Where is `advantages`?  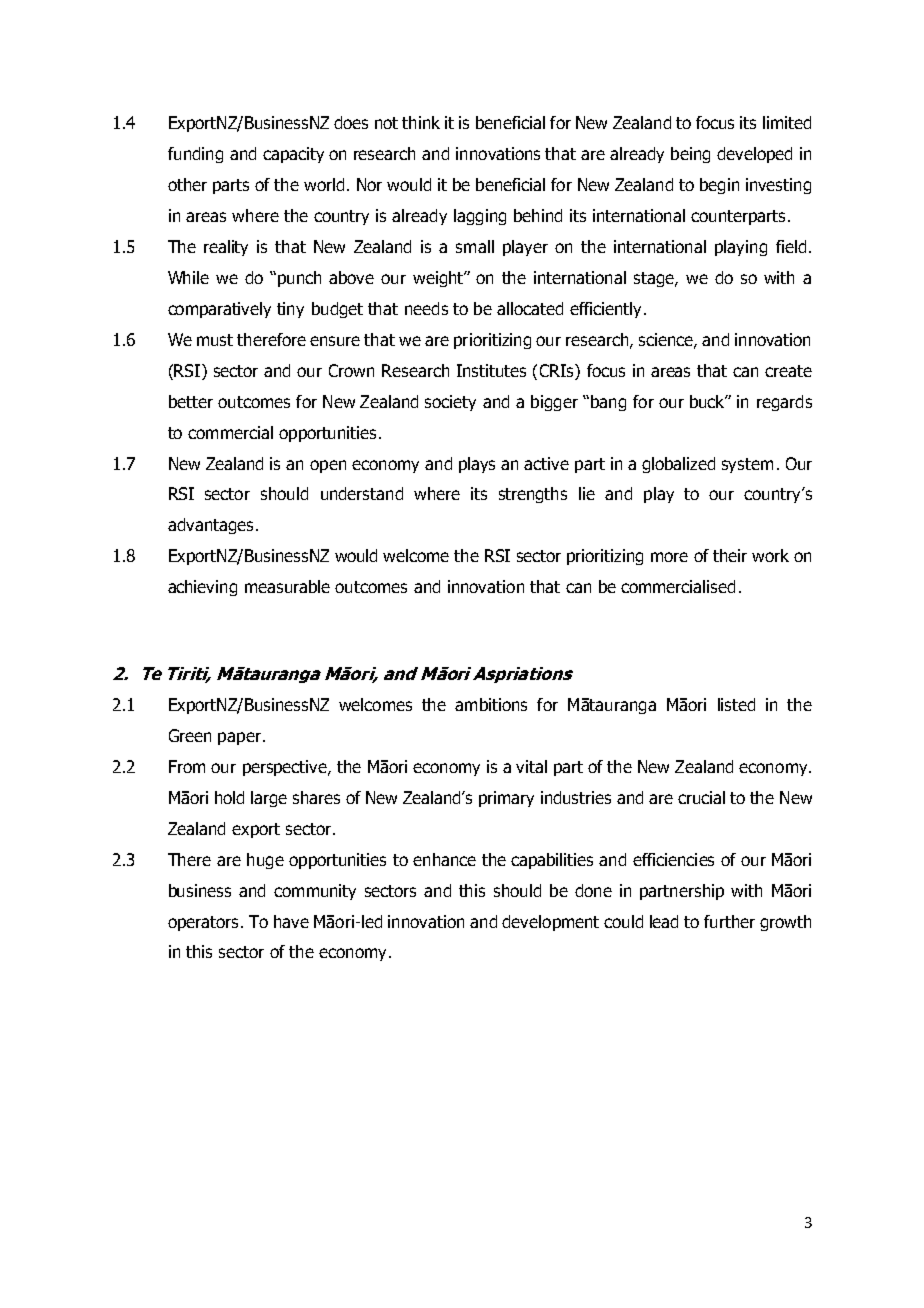
advantages is located at coordinates (210, 526).
